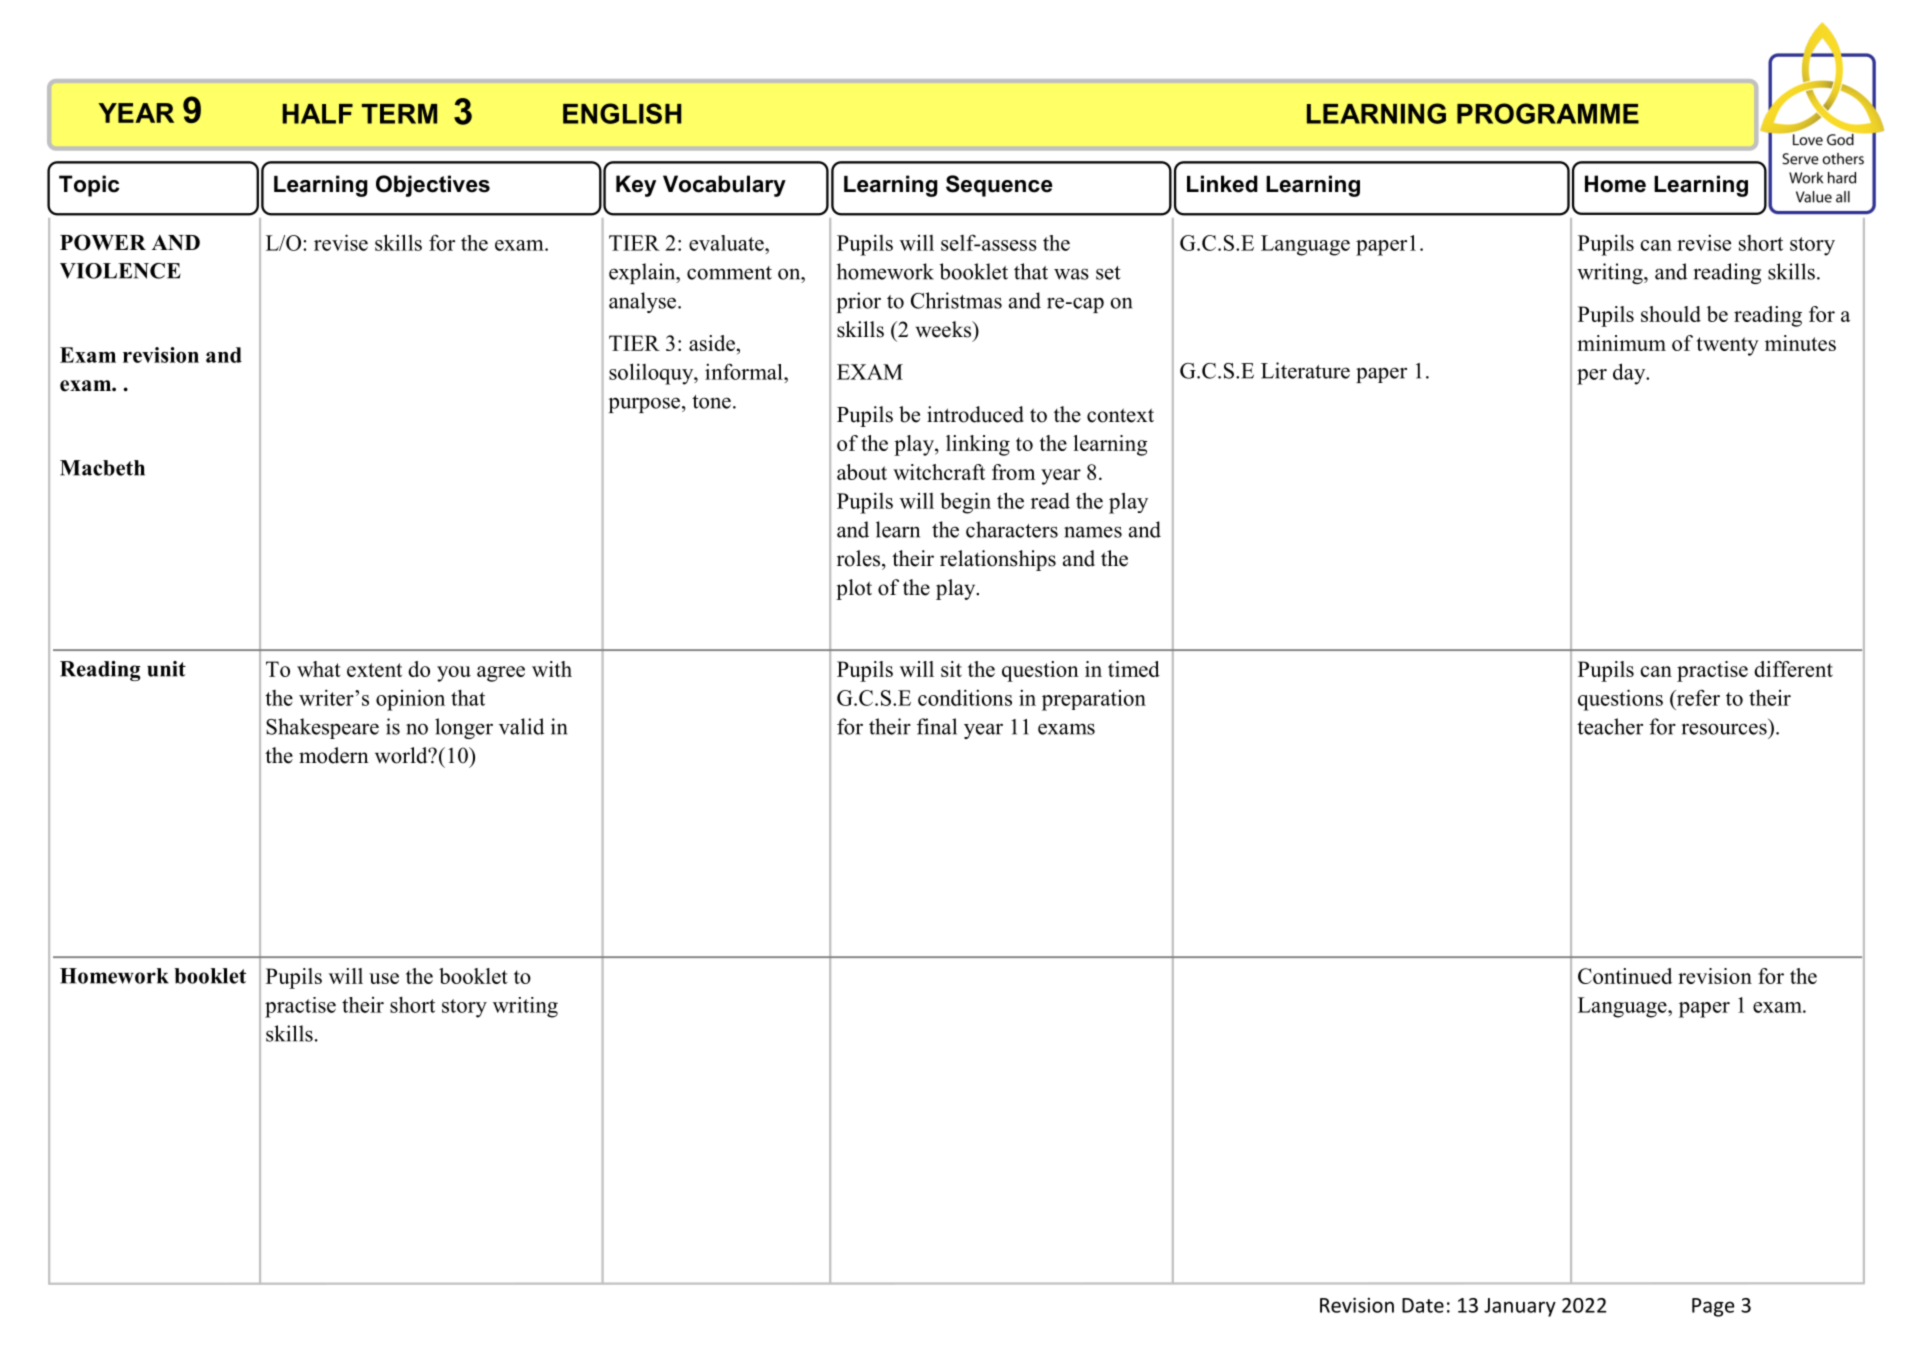  Describe the element at coordinates (384, 978) in the screenshot. I see `use` at that location.
